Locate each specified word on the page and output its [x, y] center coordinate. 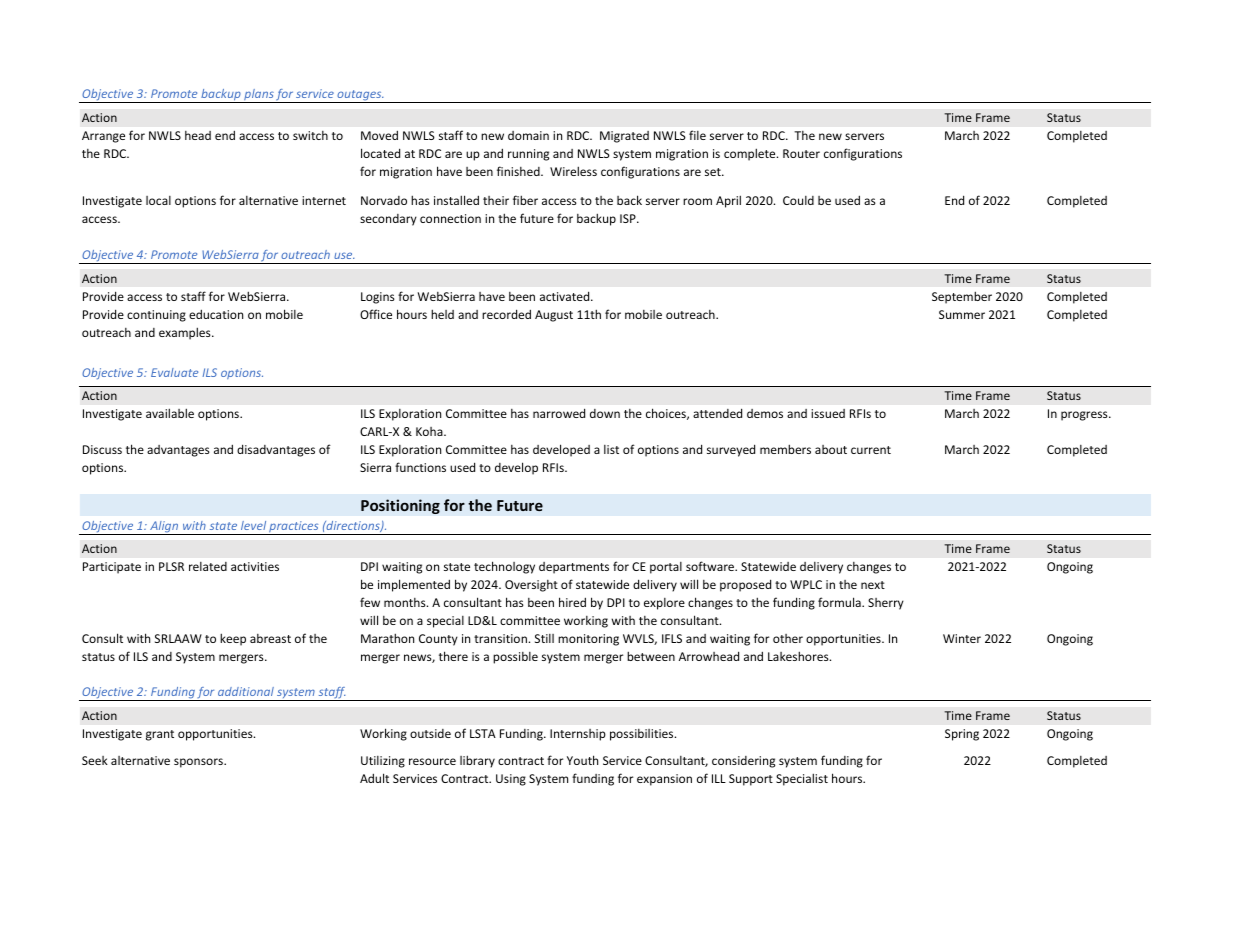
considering [743, 762]
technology [504, 567]
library [477, 761]
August [554, 316]
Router [801, 153]
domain [528, 135]
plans [258, 96]
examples [186, 333]
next [873, 585]
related [208, 566]
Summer [962, 314]
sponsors [199, 763]
